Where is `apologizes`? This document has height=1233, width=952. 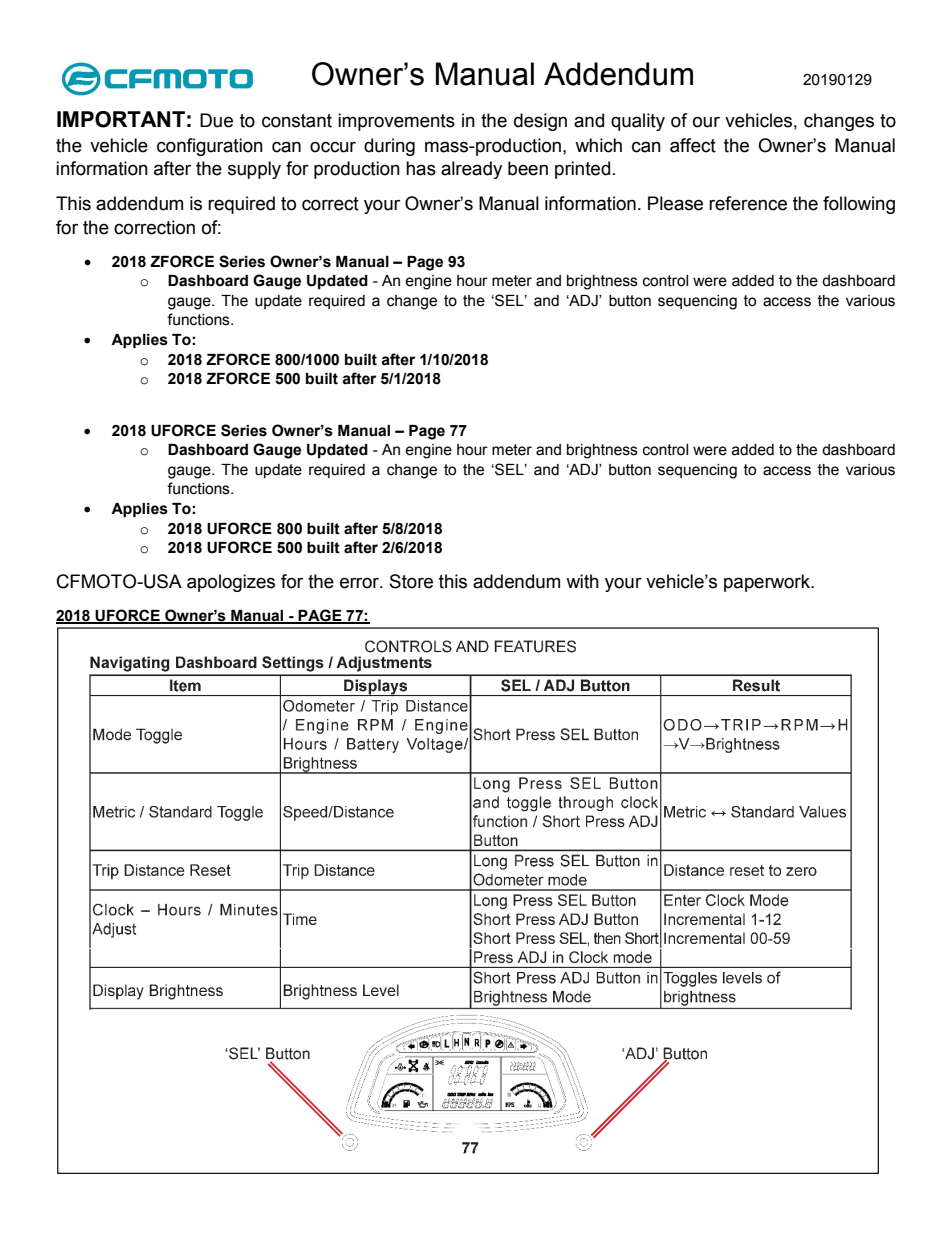 apologizes is located at coordinates (231, 583).
